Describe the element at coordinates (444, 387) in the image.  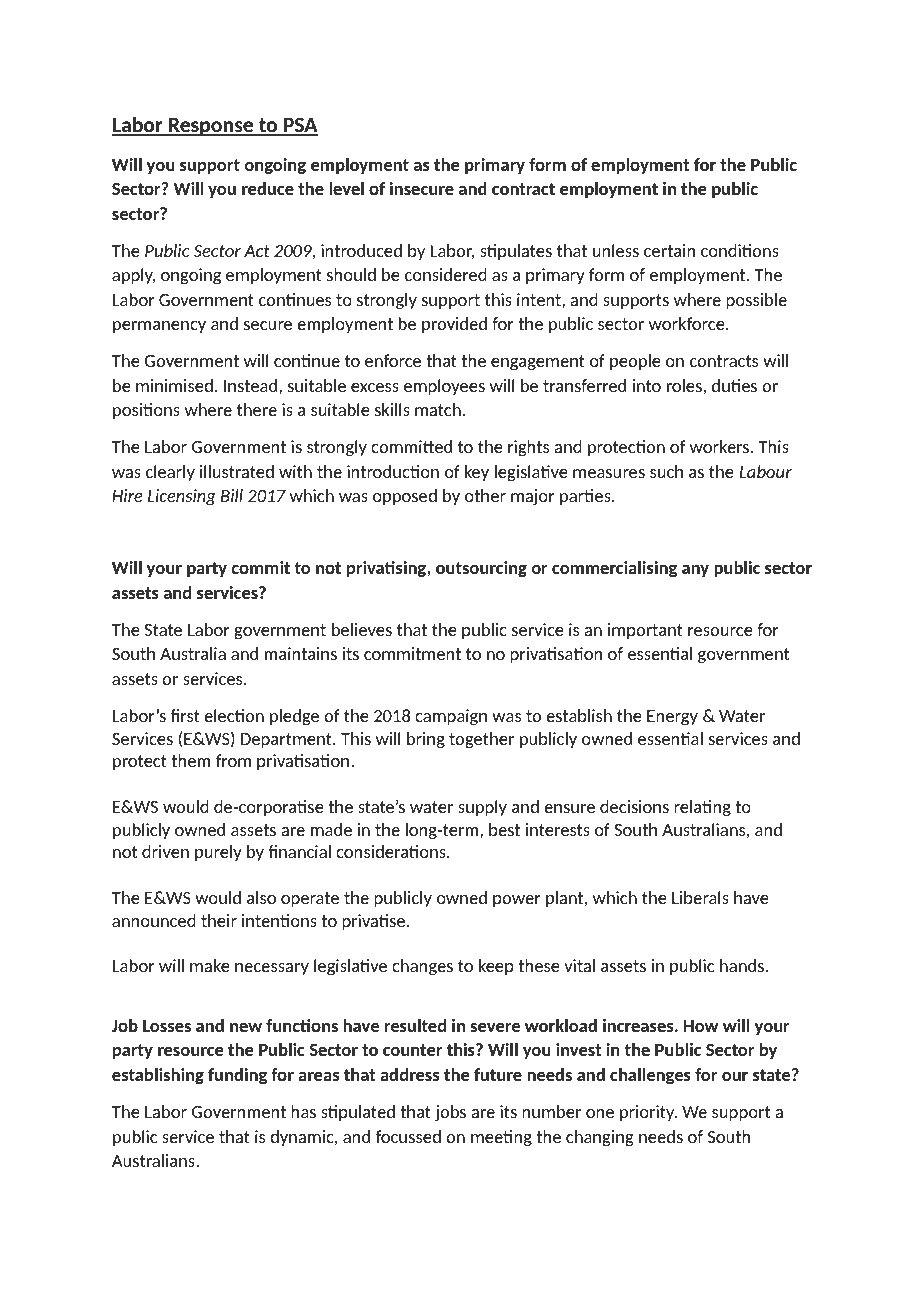
I see `employees` at that location.
